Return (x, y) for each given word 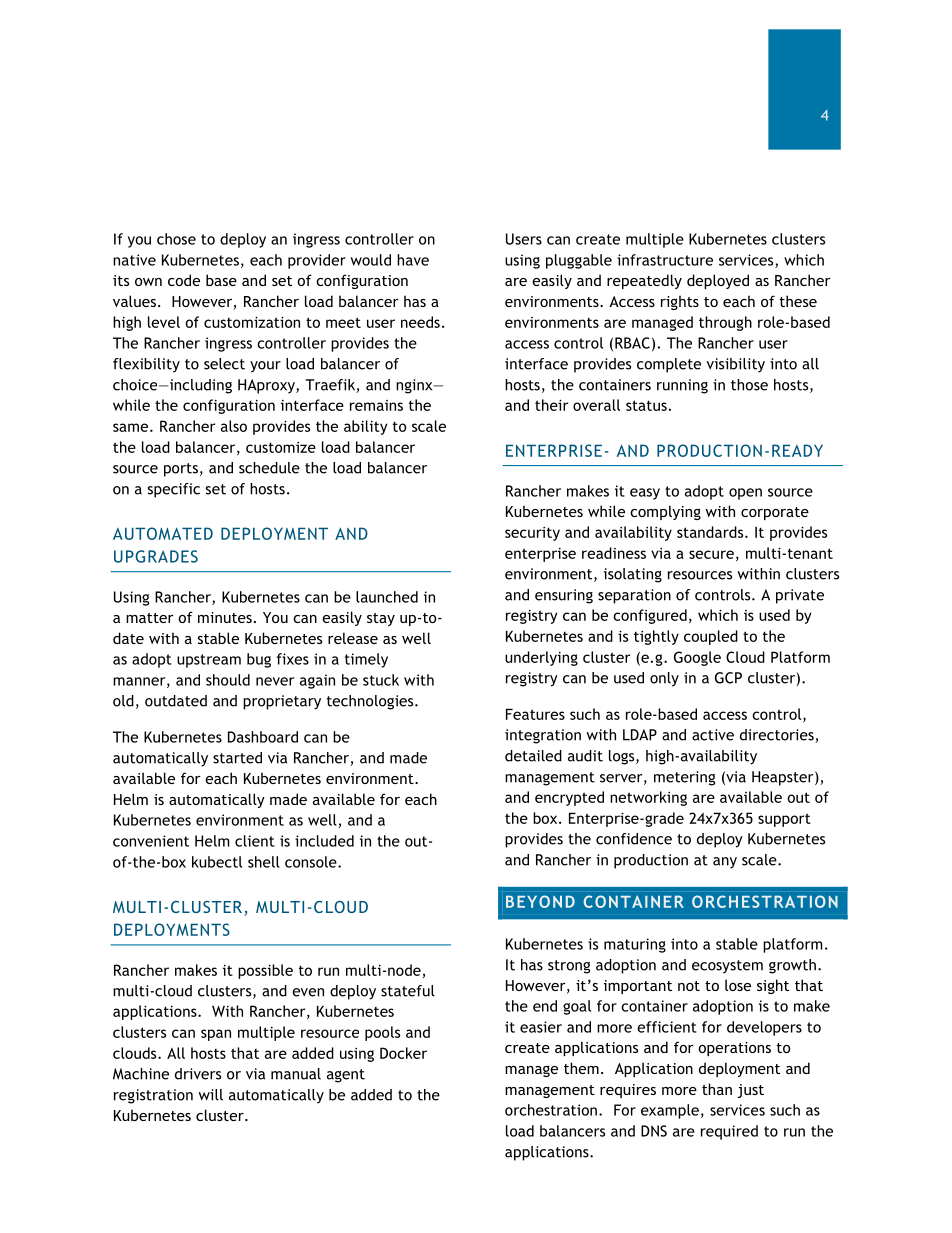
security (532, 534)
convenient (151, 841)
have (413, 260)
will (210, 1095)
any (725, 863)
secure (711, 554)
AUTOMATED (163, 533)
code (184, 280)
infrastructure (665, 260)
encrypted (569, 798)
